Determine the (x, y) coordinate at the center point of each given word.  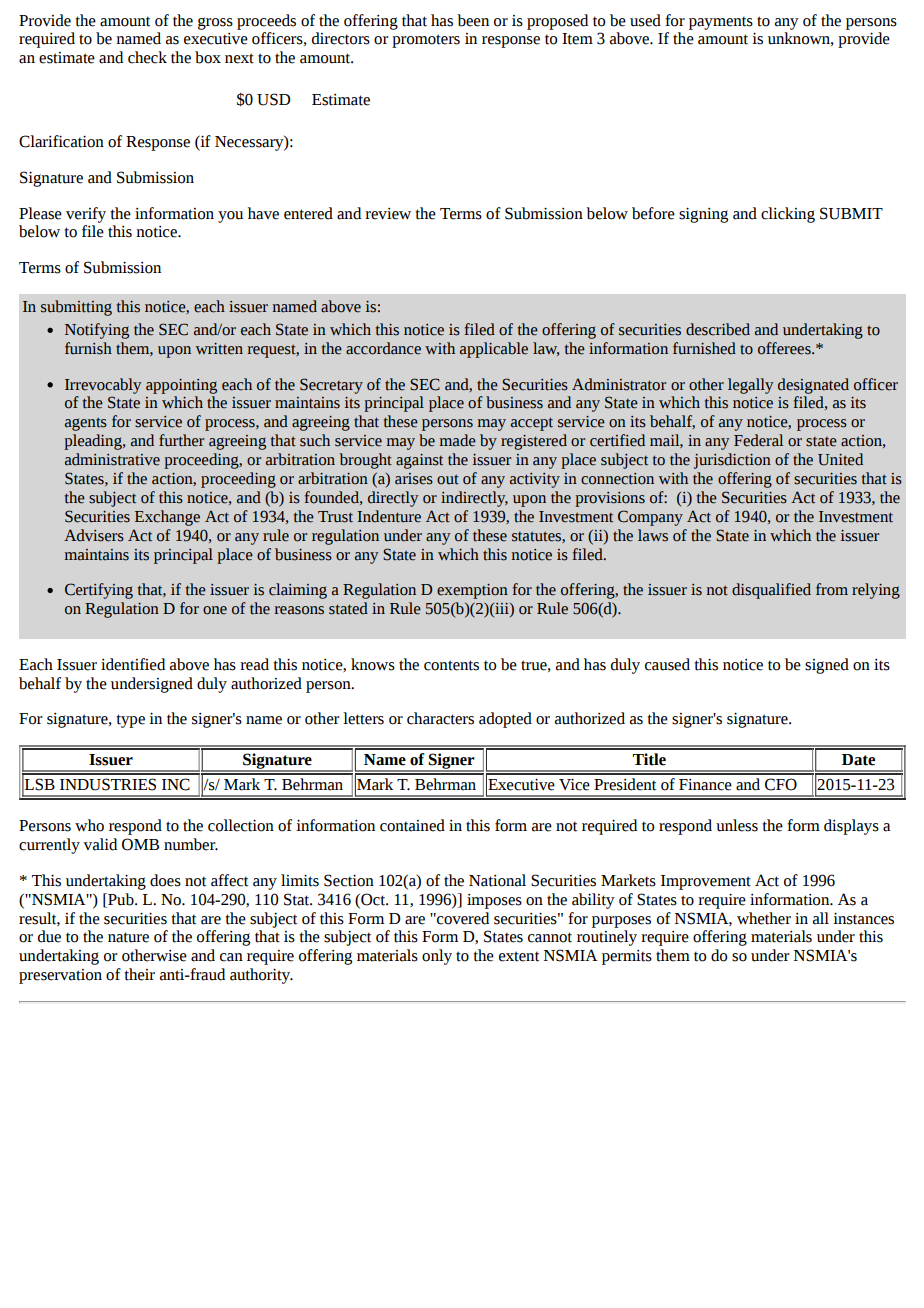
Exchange (167, 518)
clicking (788, 215)
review (388, 214)
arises (414, 479)
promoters (426, 41)
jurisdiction (732, 461)
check (147, 57)
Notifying (97, 331)
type (130, 721)
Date (858, 760)
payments (721, 23)
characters (440, 718)
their (139, 974)
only (437, 957)
